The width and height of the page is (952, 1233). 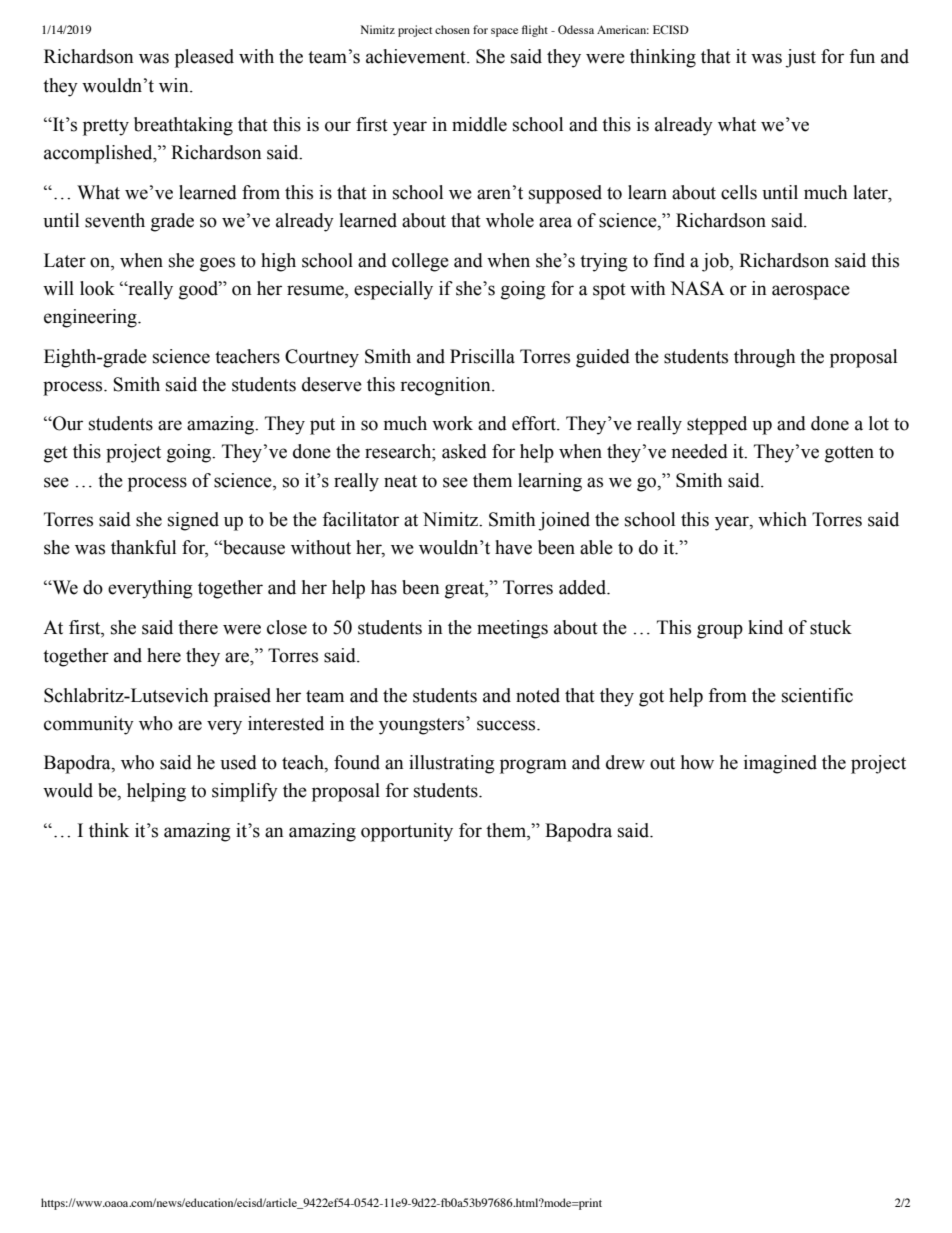 What do you see at coordinates (407, 832) in the page?
I see `opportunity` at bounding box center [407, 832].
